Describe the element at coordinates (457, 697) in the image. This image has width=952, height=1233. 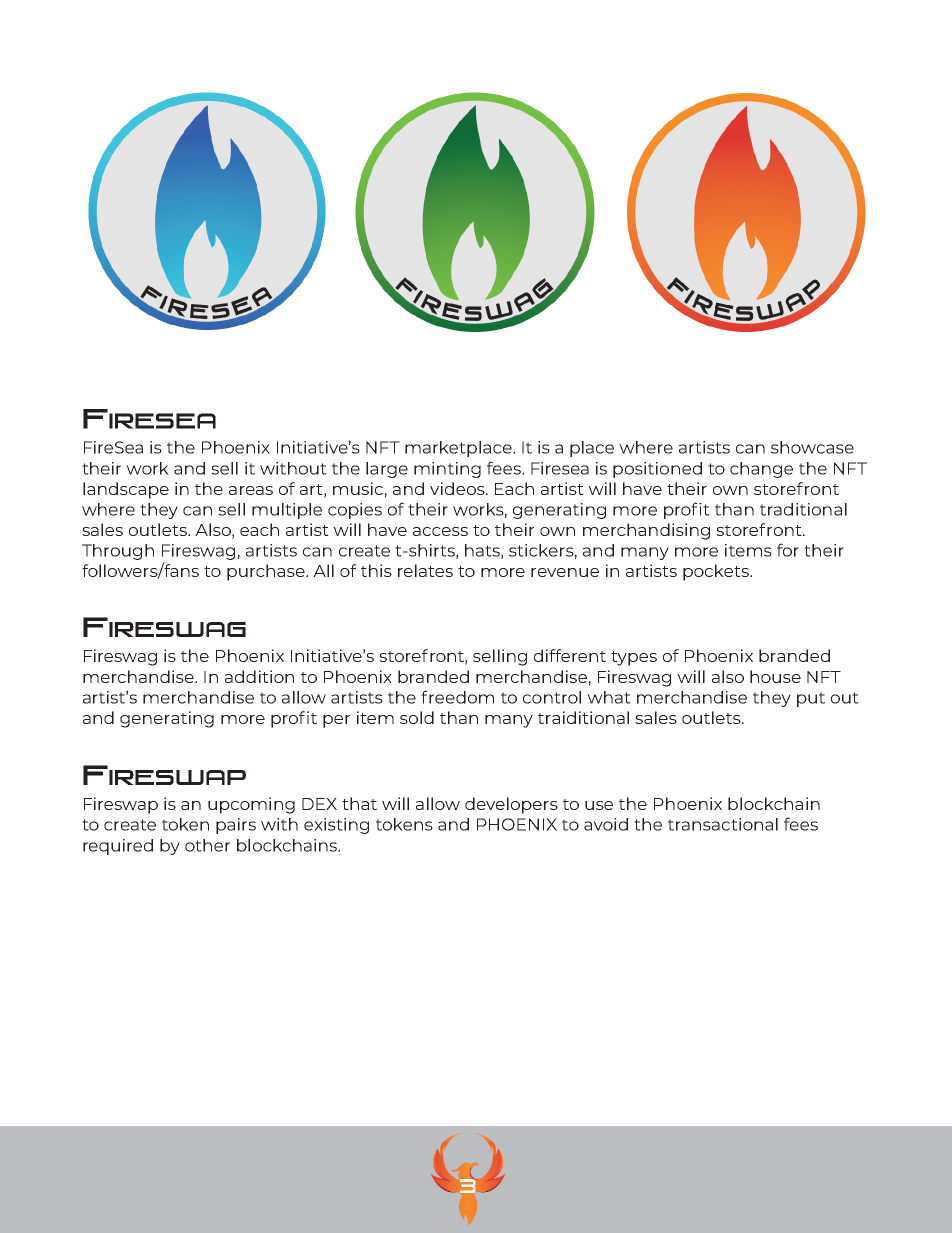
I see `freedom` at that location.
